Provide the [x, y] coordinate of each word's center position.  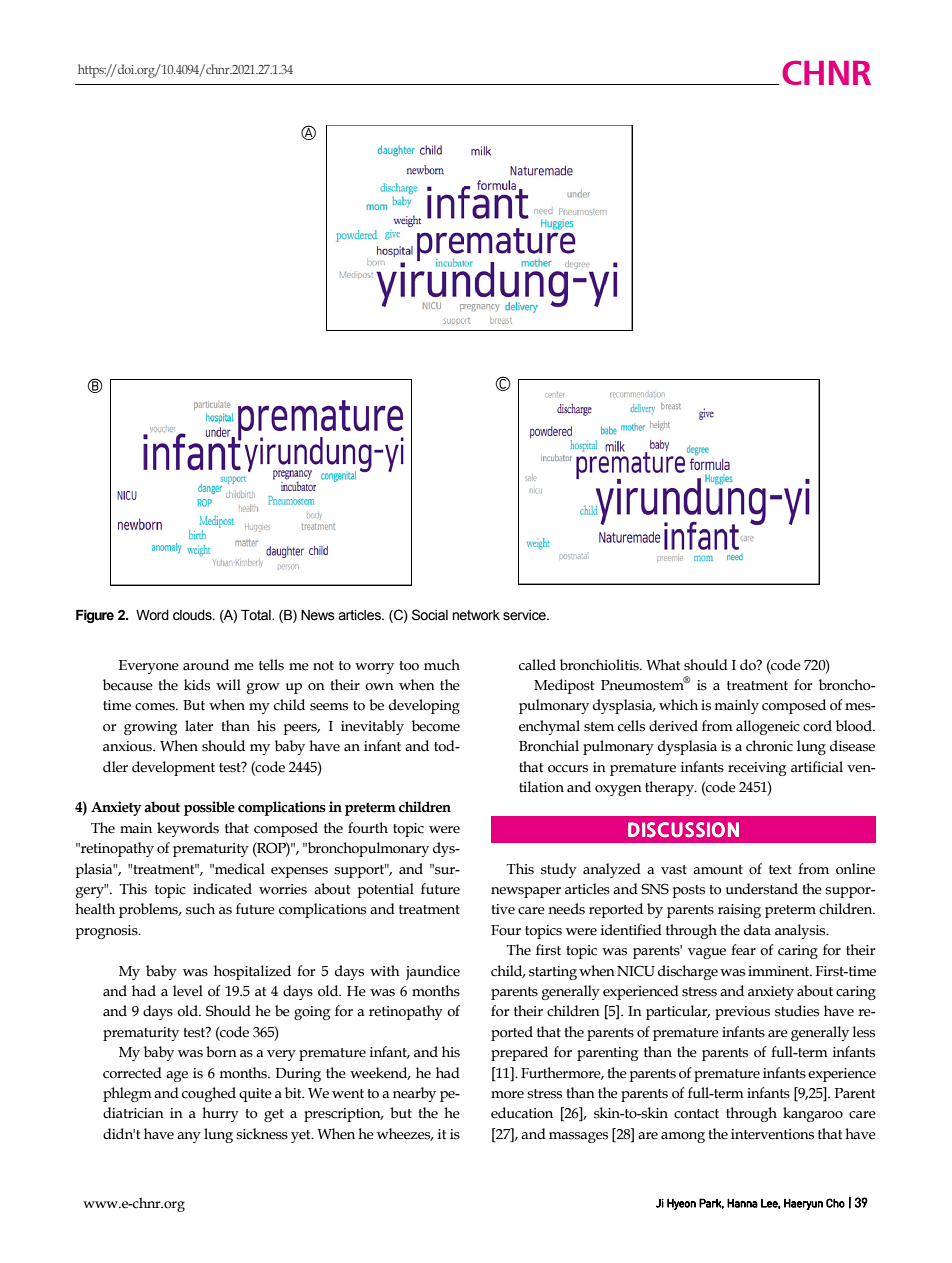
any [189, 1137]
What [663, 665]
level [188, 991]
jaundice [433, 972]
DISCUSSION [683, 830]
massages [578, 1137]
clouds [193, 615]
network [476, 615]
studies [797, 1011]
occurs [568, 769]
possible [209, 808]
